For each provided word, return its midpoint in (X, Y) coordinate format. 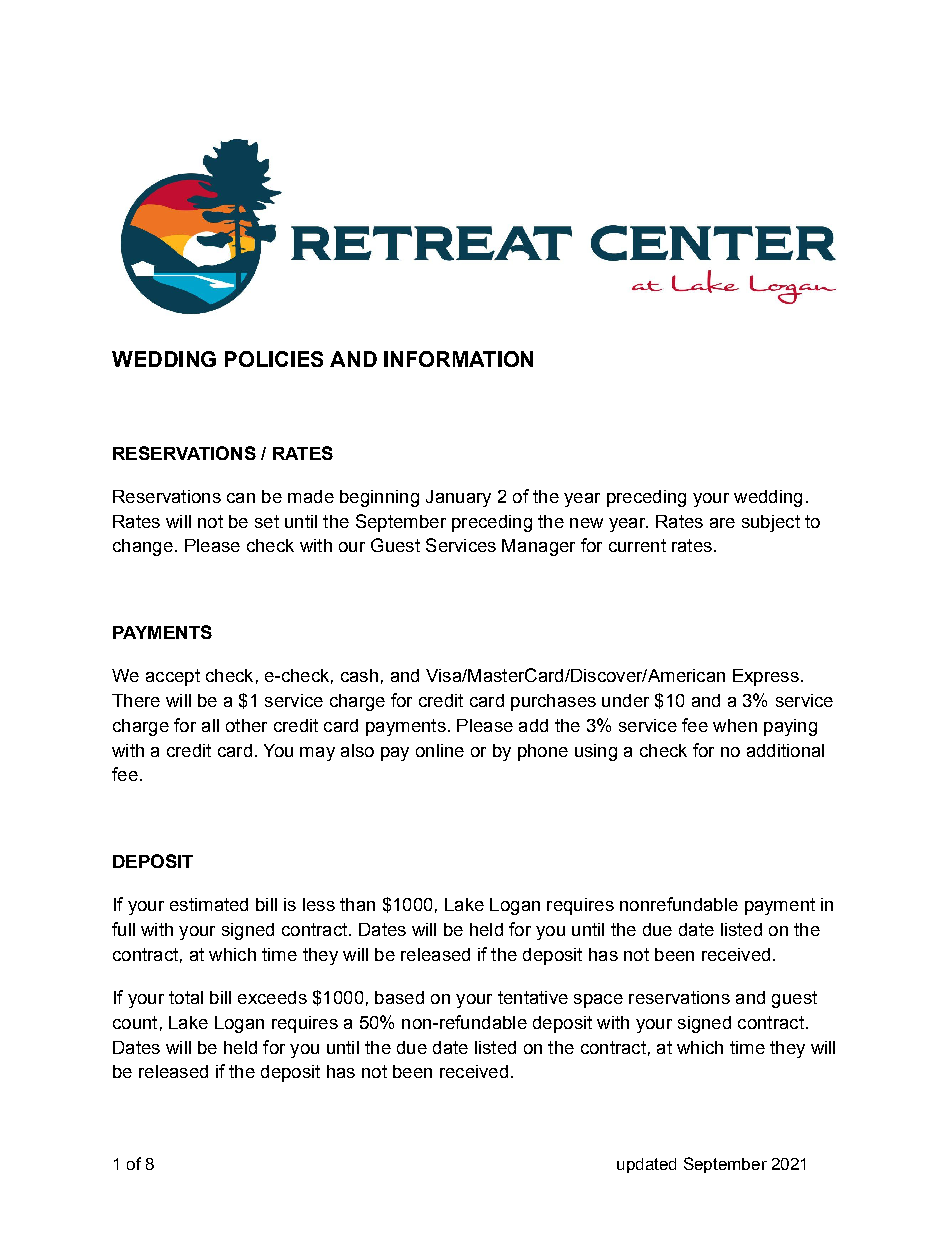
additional (785, 750)
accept (173, 677)
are (722, 523)
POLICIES (274, 359)
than (357, 904)
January (458, 498)
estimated (209, 904)
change (143, 547)
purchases (553, 702)
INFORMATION (458, 359)
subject (771, 523)
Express (766, 677)
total (186, 997)
